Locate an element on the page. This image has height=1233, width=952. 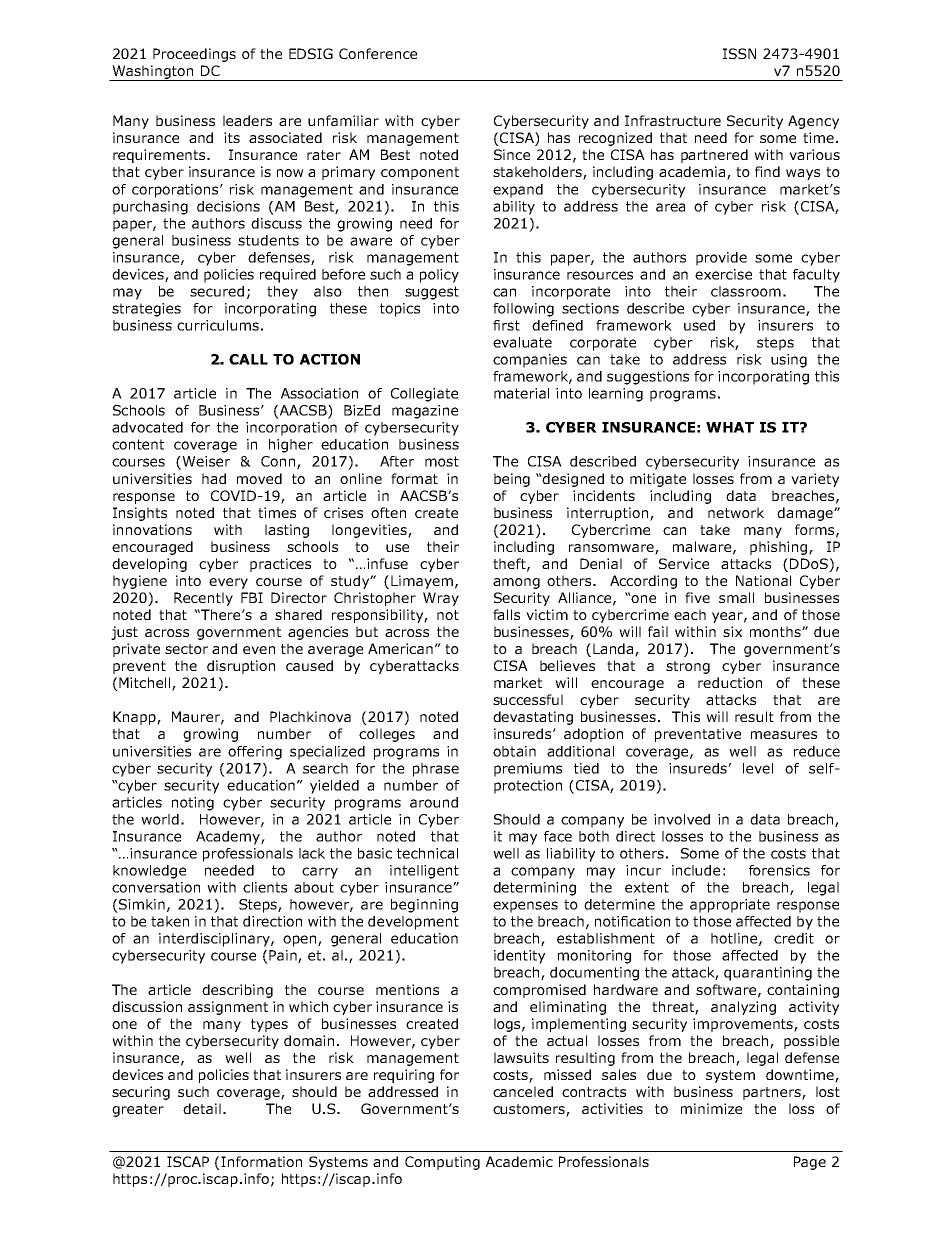
detail is located at coordinates (202, 1108).
